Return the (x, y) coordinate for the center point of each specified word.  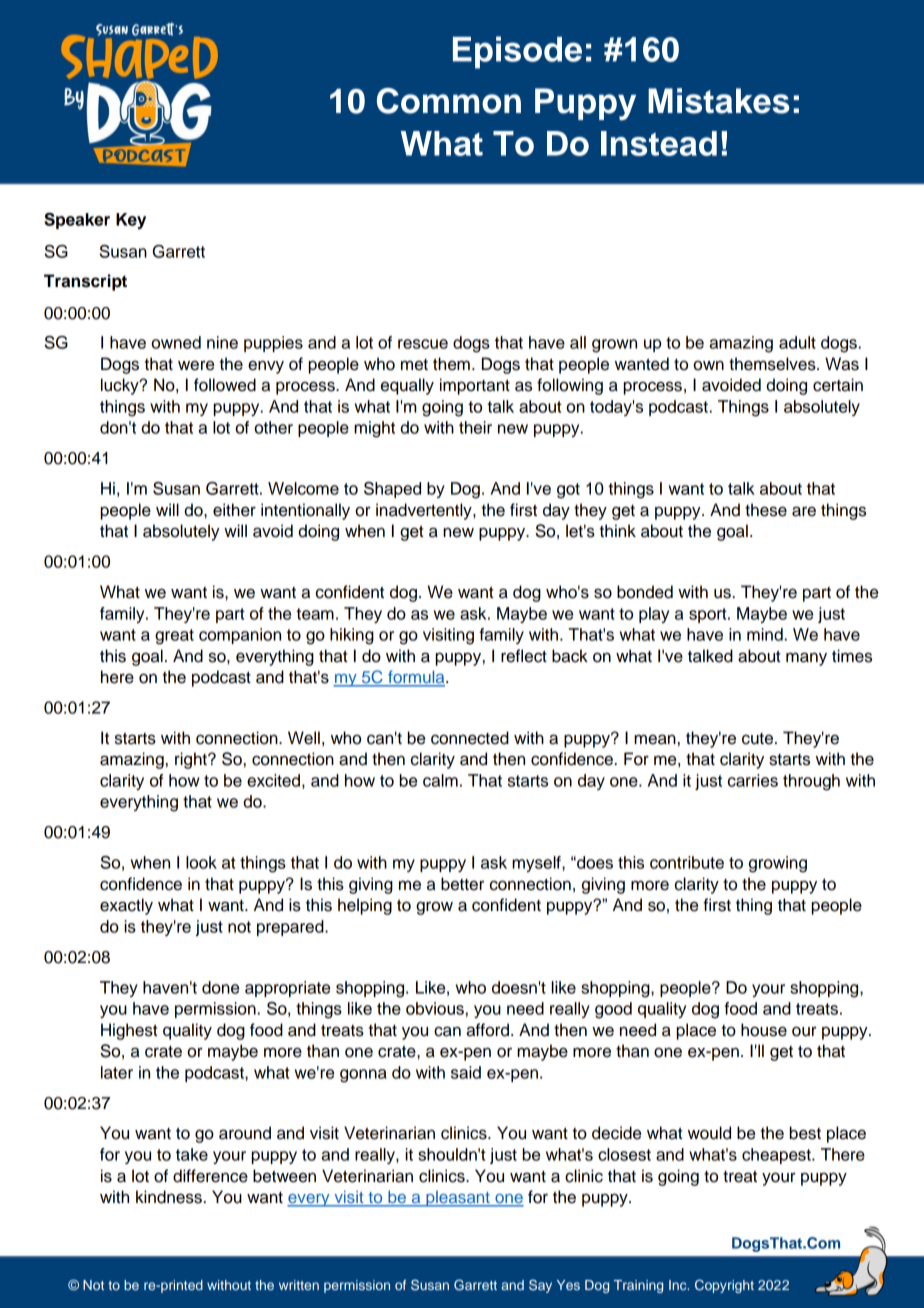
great (174, 637)
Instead (659, 143)
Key (131, 221)
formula (416, 678)
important (475, 386)
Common (449, 101)
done (220, 987)
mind (765, 634)
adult (797, 342)
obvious (435, 1008)
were (196, 365)
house (764, 1030)
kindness (169, 1197)
